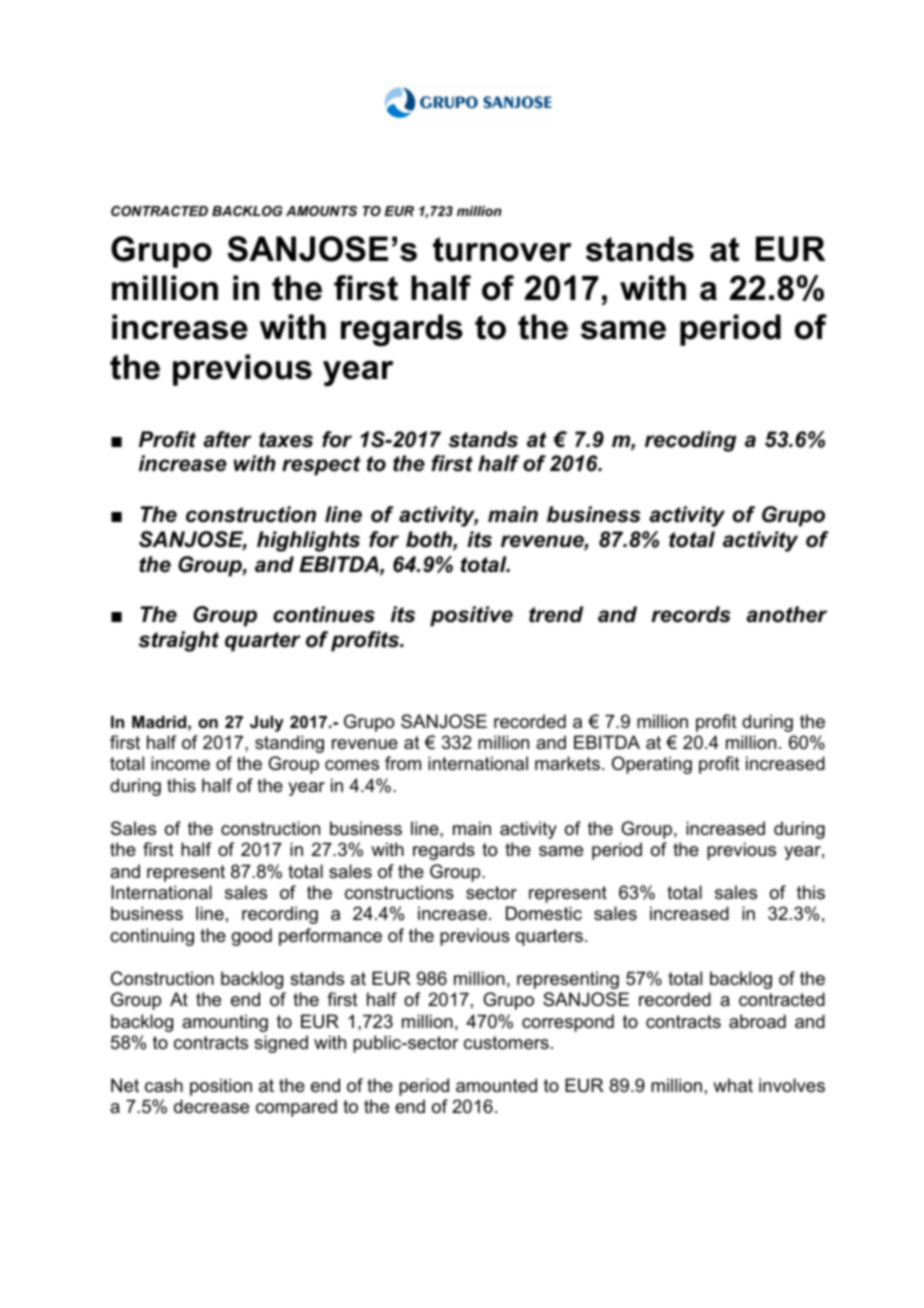 This image has height=1308, width=924. I want to click on position, so click(221, 1087).
